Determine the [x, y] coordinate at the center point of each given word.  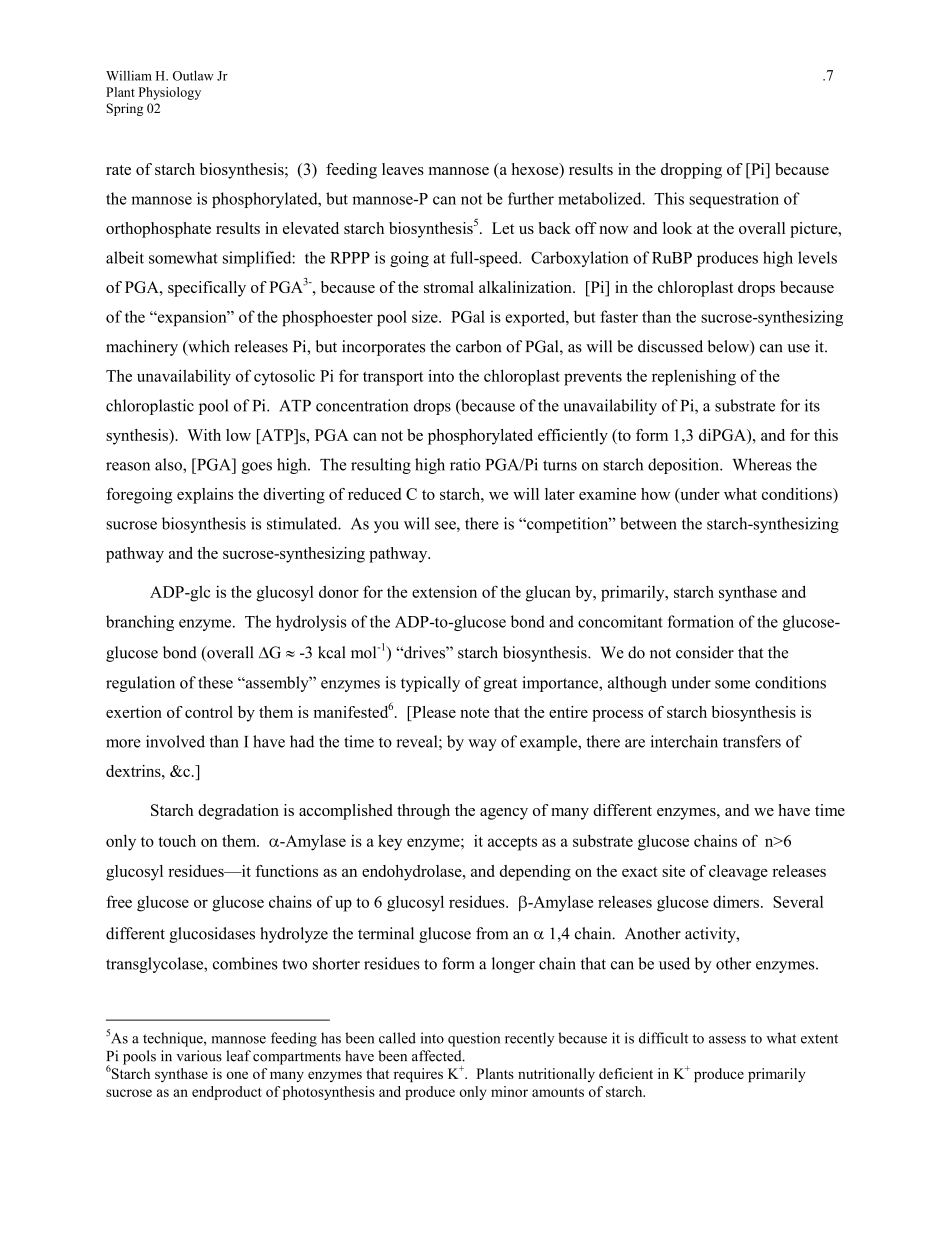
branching [140, 623]
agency [504, 814]
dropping [691, 171]
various [199, 1056]
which [208, 347]
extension [444, 592]
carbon [478, 346]
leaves [403, 169]
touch [177, 841]
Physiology [170, 93]
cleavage [738, 873]
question [474, 1039]
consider [705, 652]
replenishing [694, 377]
